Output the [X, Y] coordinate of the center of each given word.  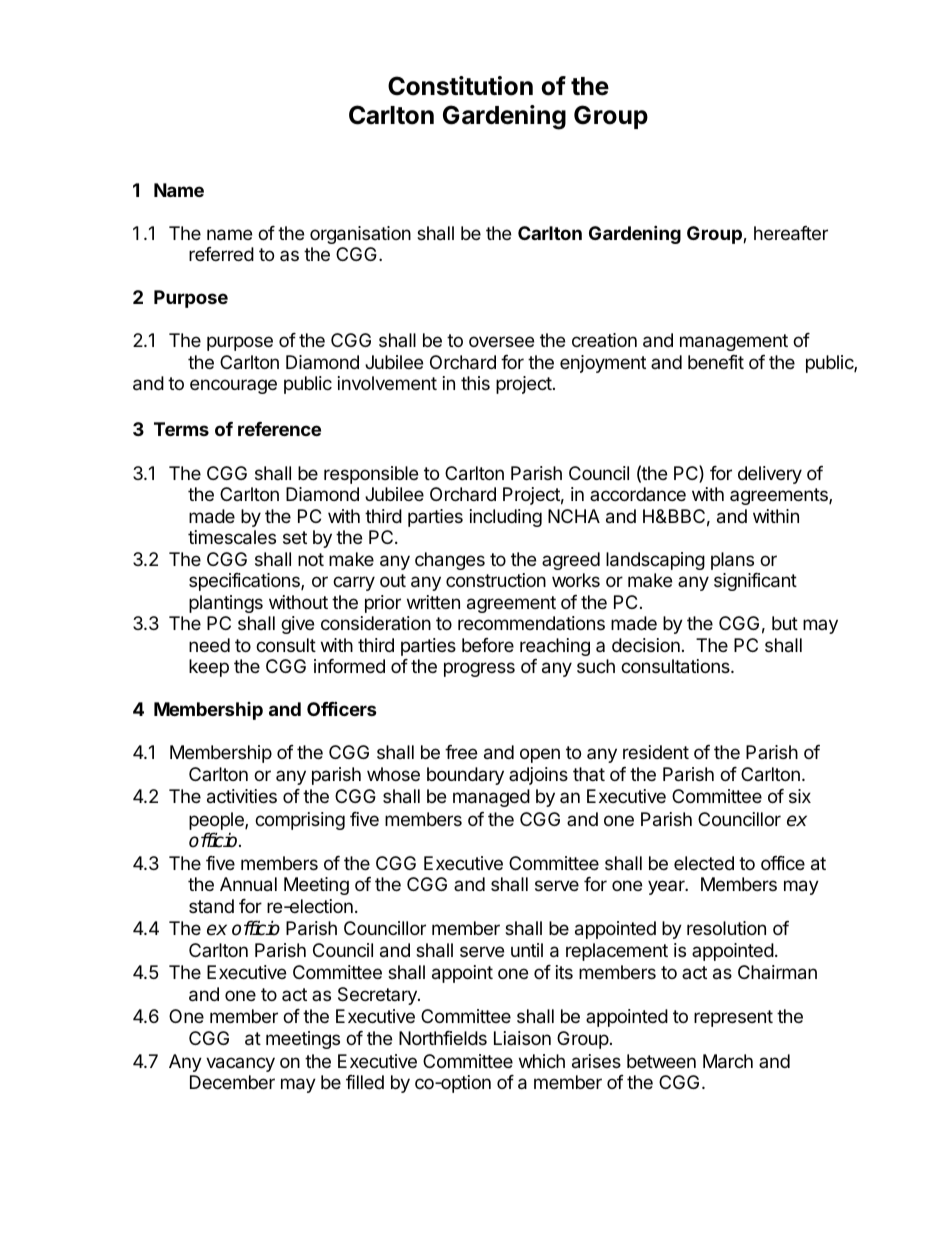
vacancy [240, 1064]
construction [496, 580]
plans [732, 561]
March [728, 1061]
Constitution [460, 86]
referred [221, 254]
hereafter [791, 233]
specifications [245, 582]
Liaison [522, 1038]
